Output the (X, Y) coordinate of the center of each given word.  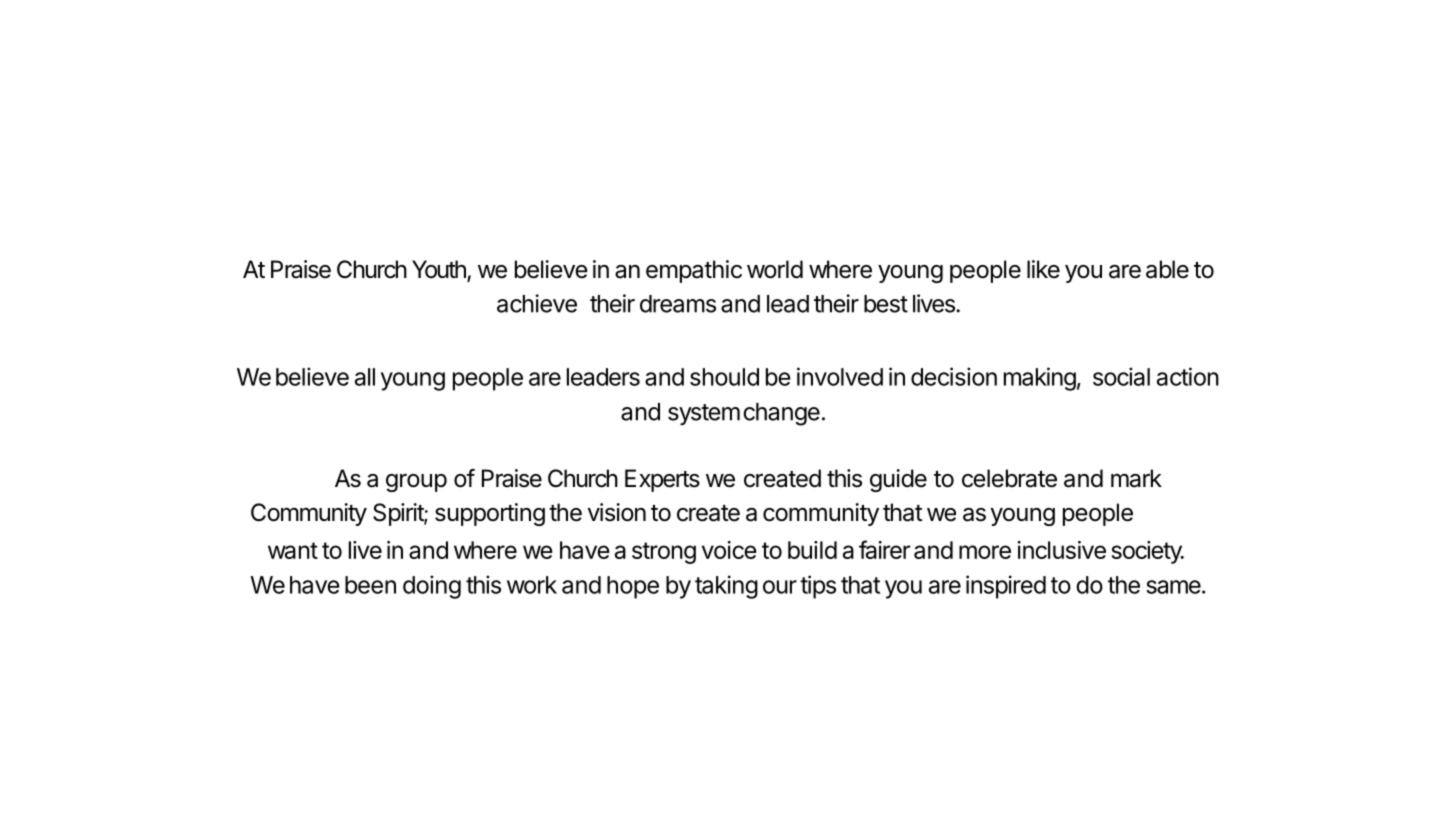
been (370, 585)
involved (840, 376)
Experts (662, 480)
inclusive (1062, 550)
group (416, 483)
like (1043, 269)
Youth (440, 270)
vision (617, 512)
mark (1136, 478)
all (365, 377)
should (724, 377)
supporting (490, 514)
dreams (678, 304)
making (1040, 379)
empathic (694, 271)
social (1121, 376)
